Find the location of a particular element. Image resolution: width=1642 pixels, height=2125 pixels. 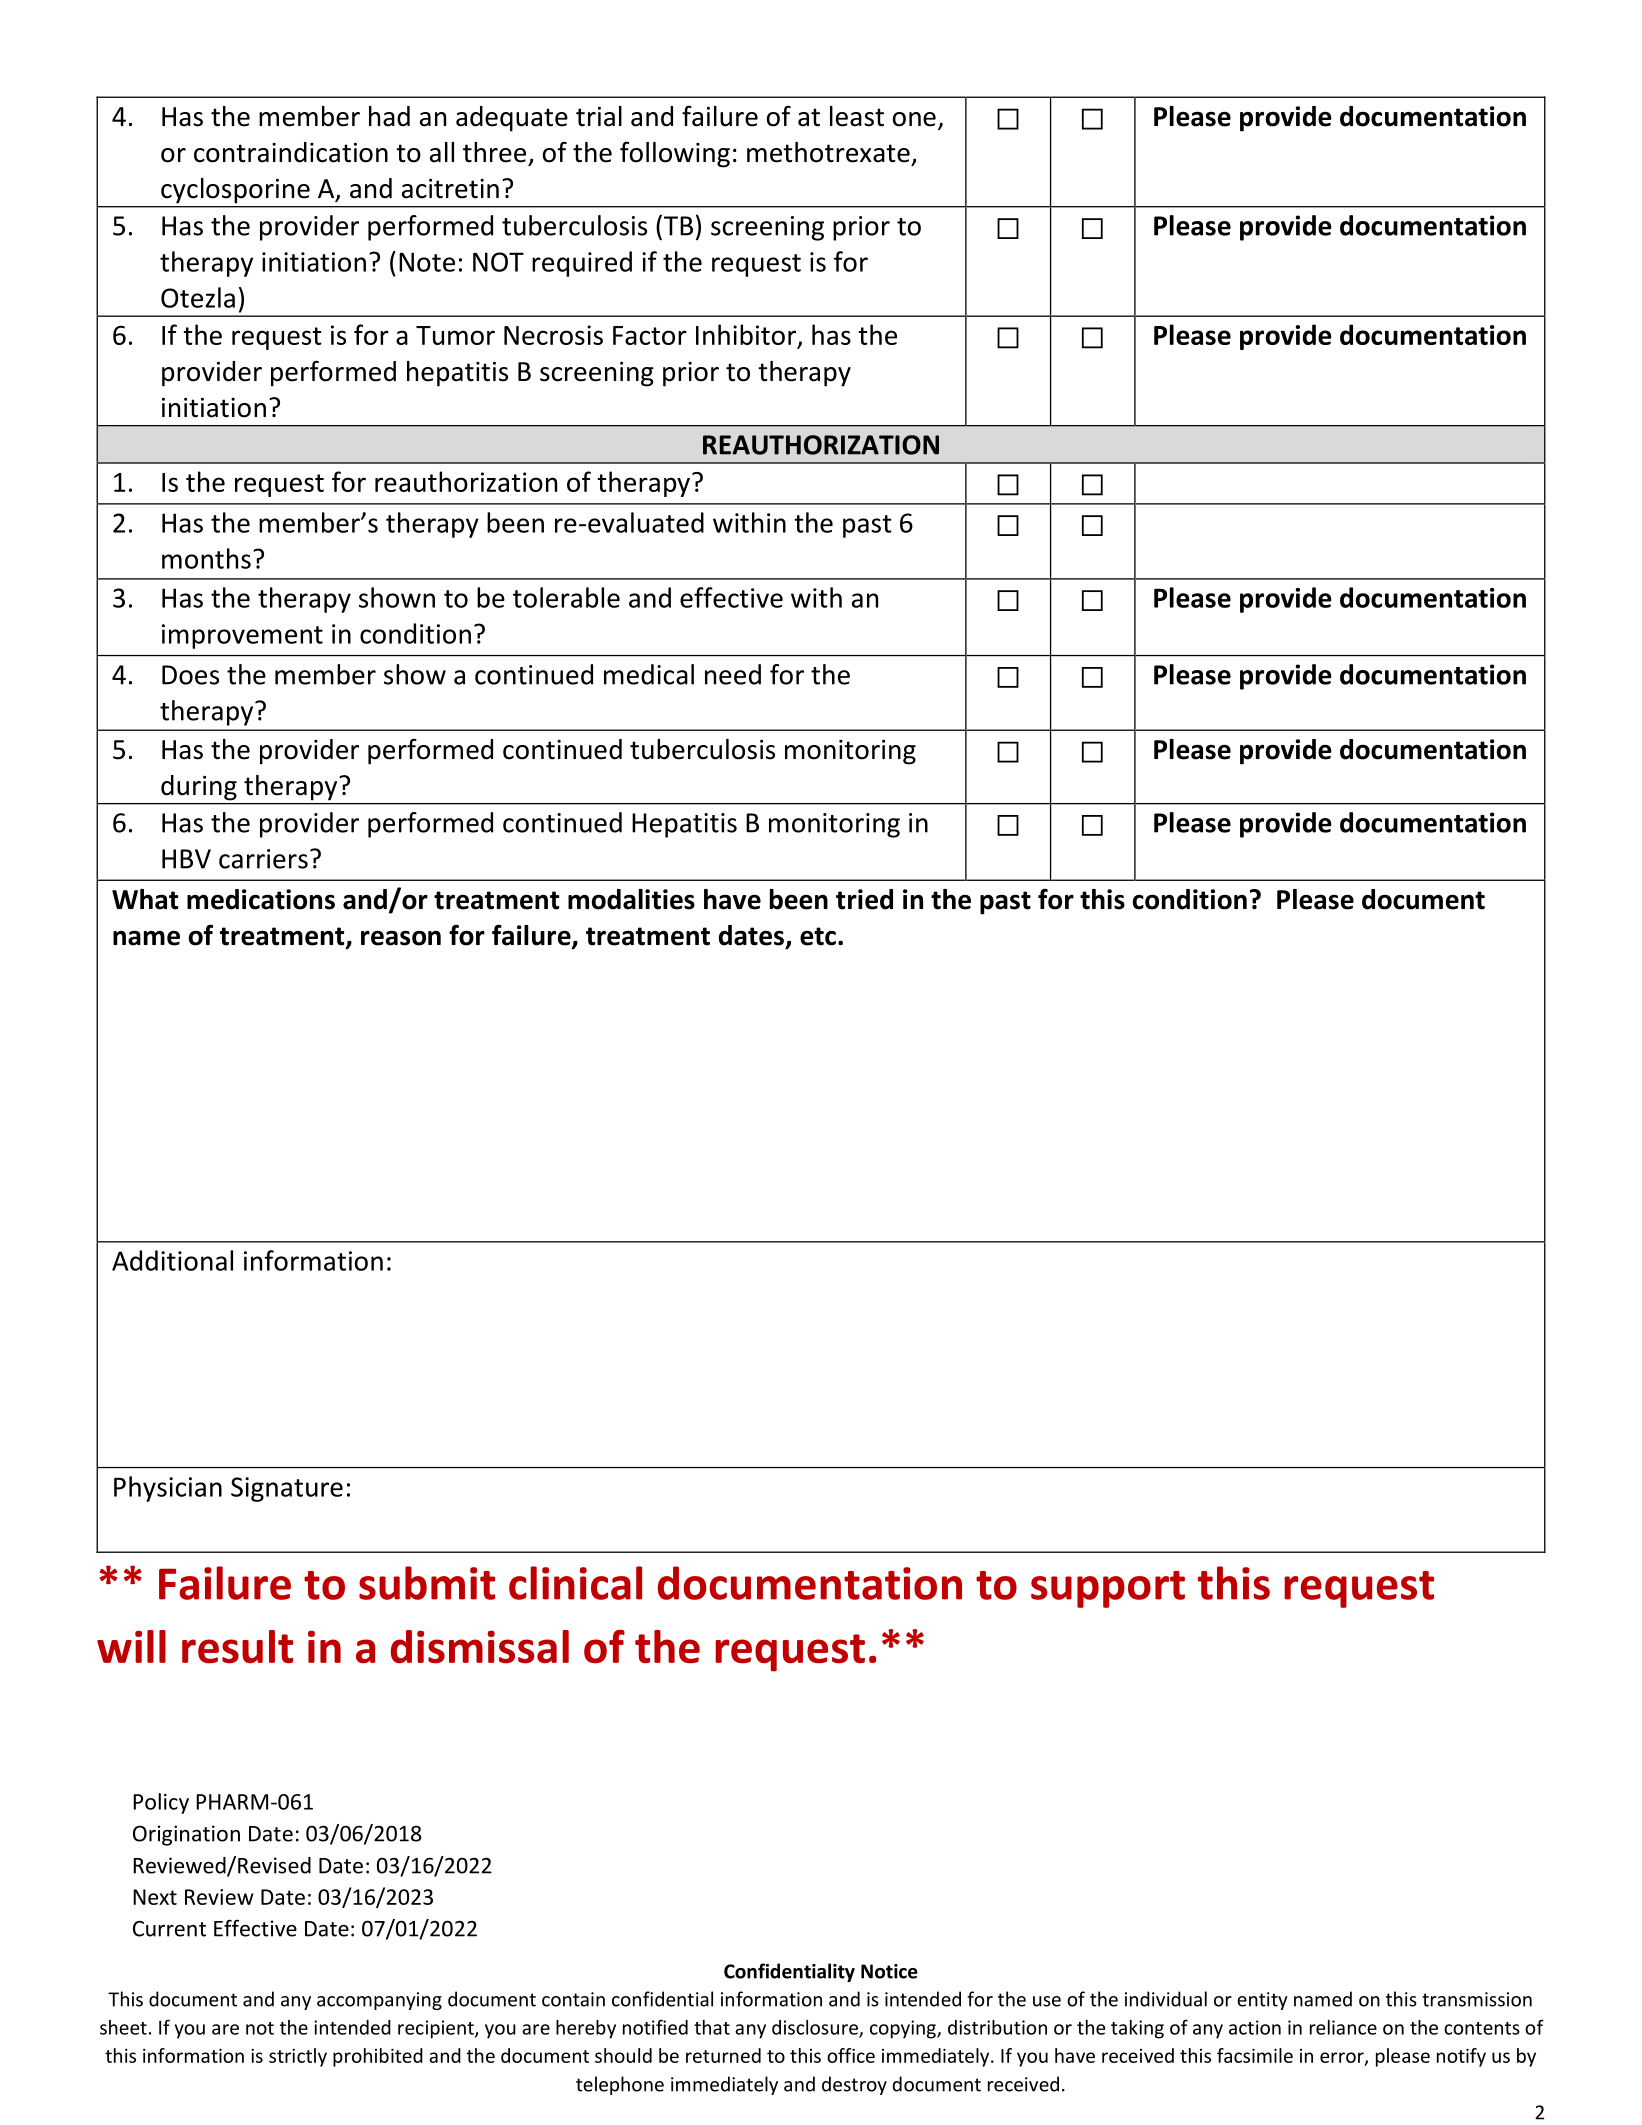

etc is located at coordinates (818, 936).
